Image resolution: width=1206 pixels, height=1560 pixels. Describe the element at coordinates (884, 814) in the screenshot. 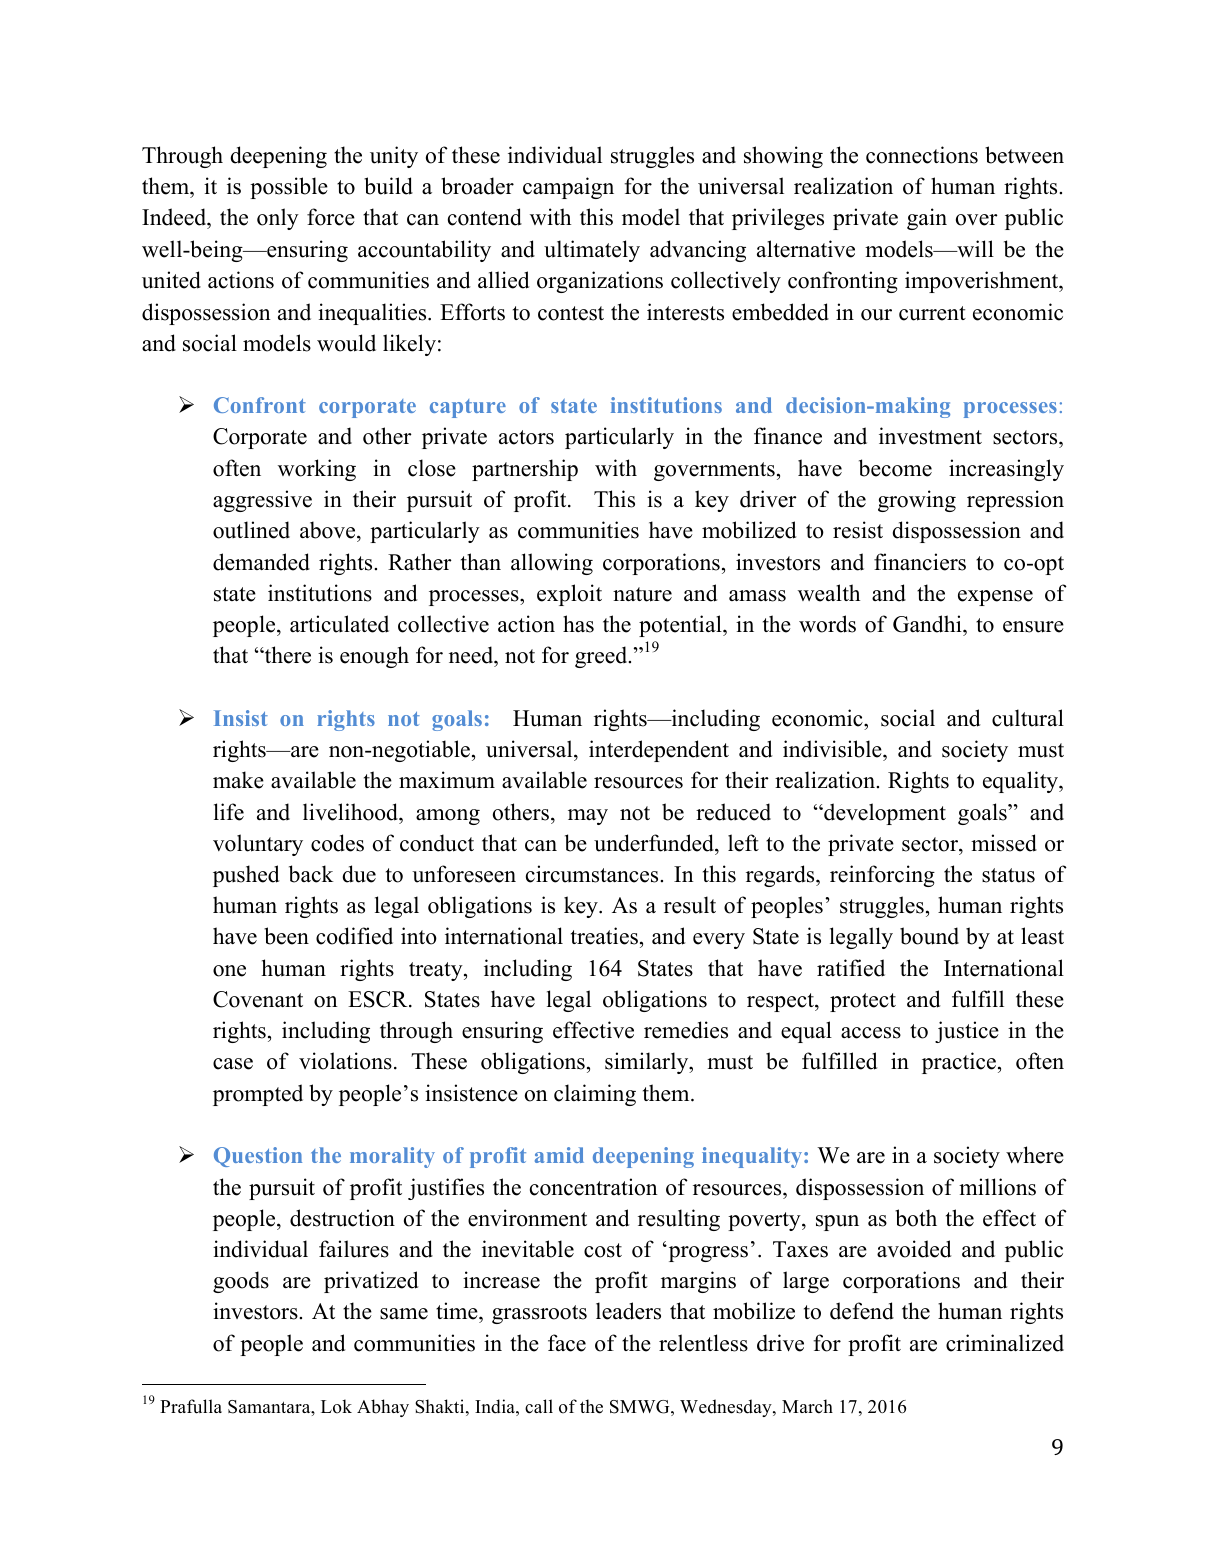

I see `development` at that location.
